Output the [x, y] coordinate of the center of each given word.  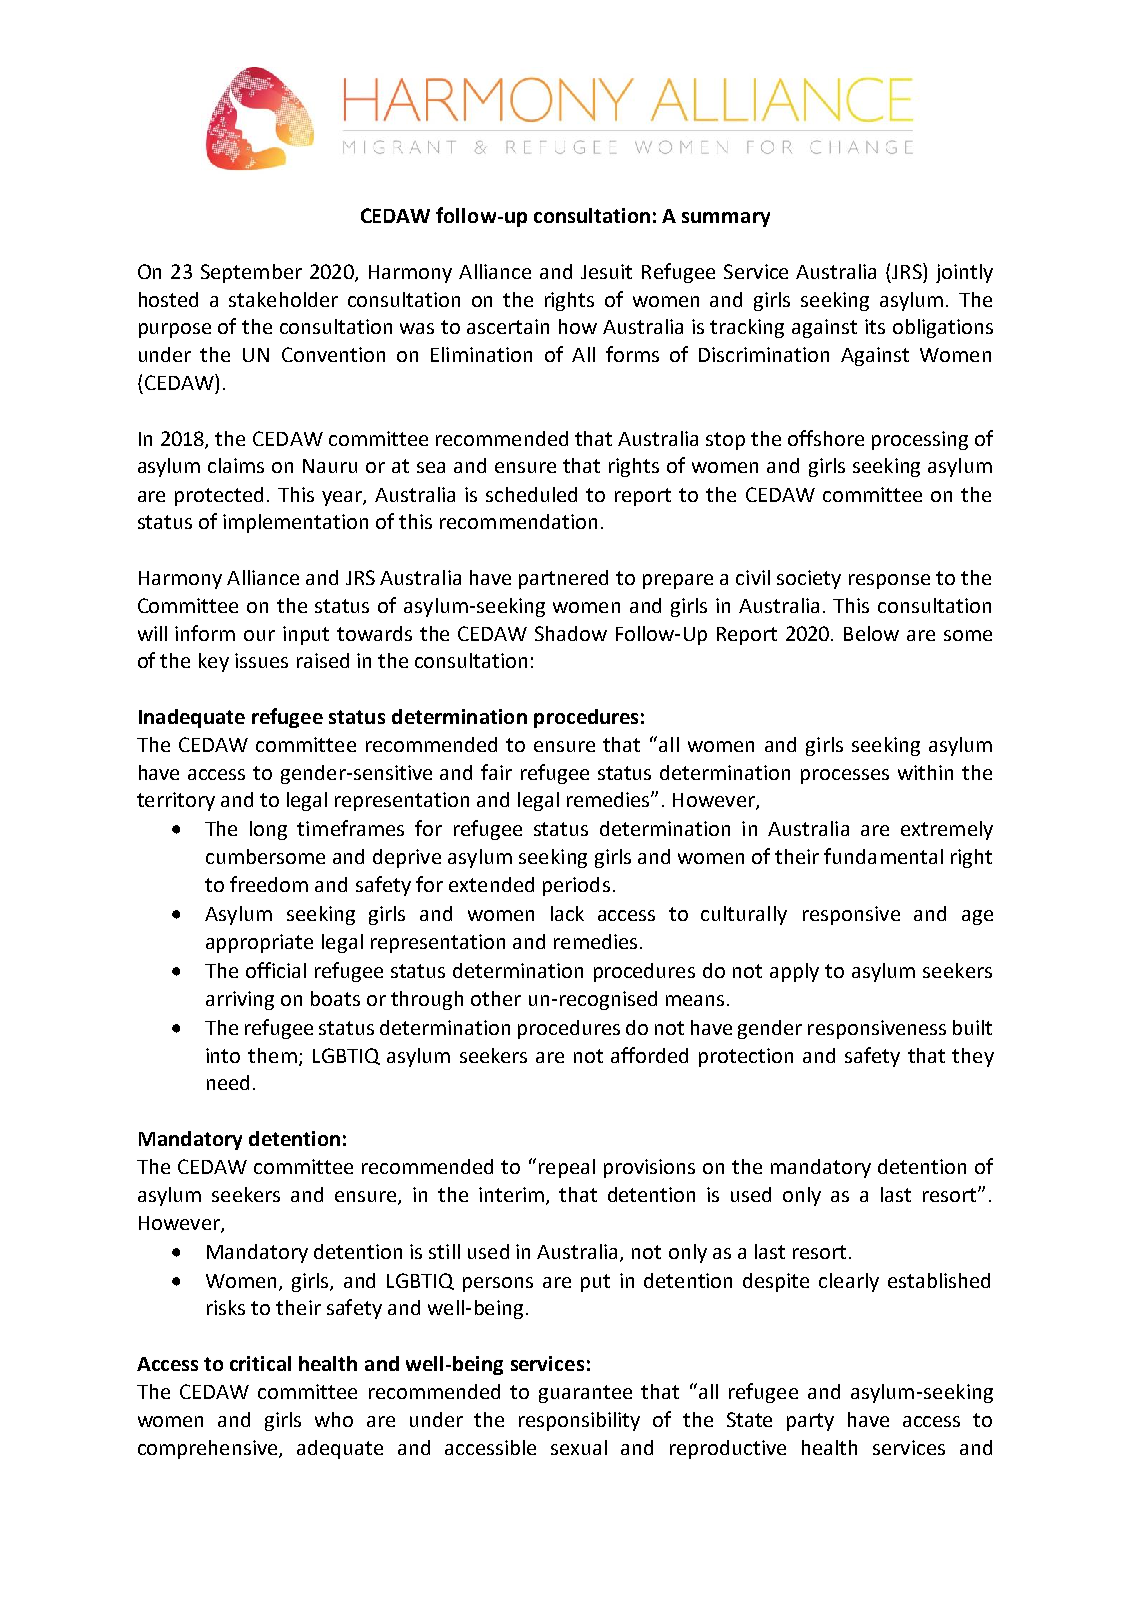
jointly [964, 273]
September [251, 273]
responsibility [579, 1421]
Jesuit [606, 271]
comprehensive [209, 1449]
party [810, 1422]
